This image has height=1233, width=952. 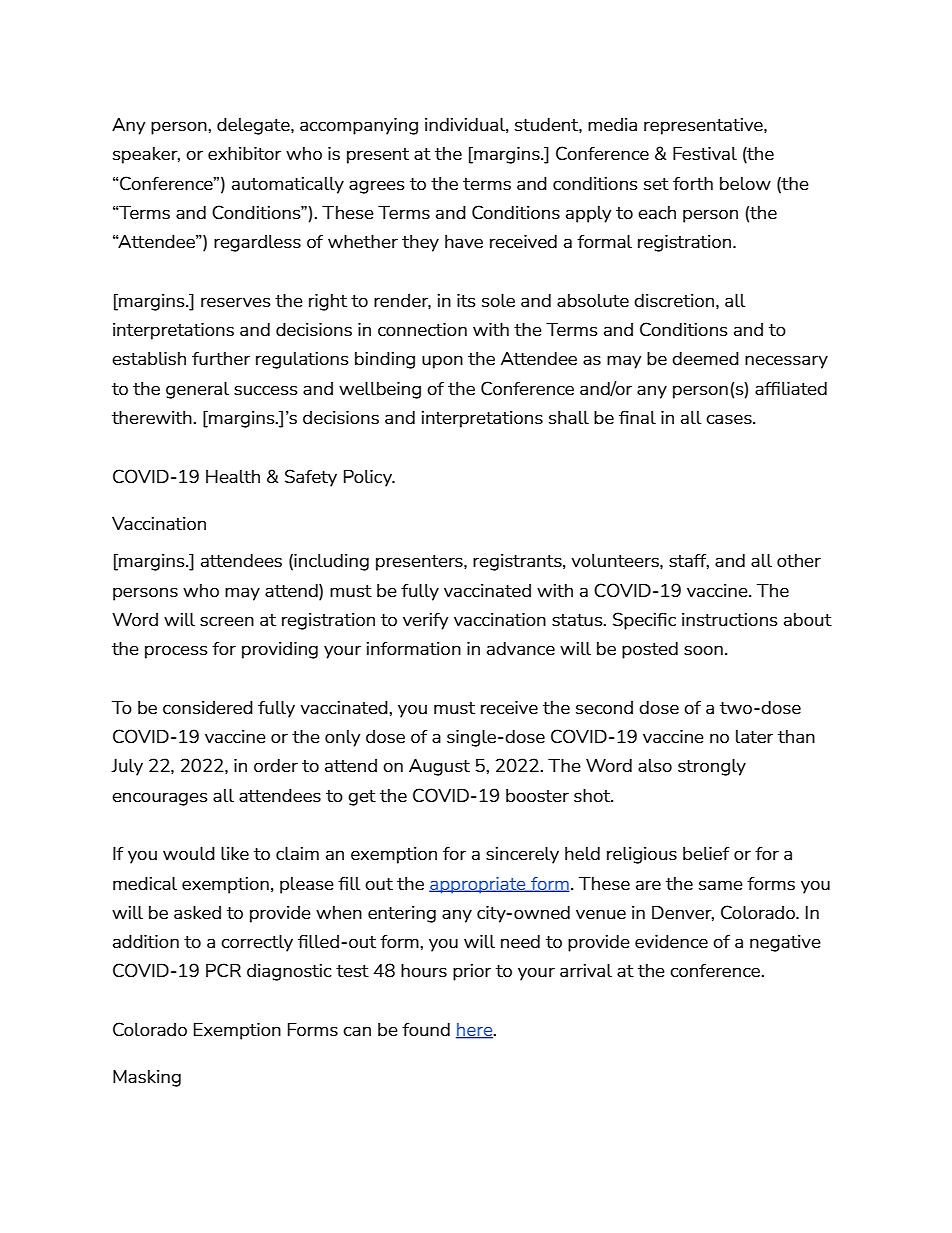 What do you see at coordinates (147, 1078) in the image?
I see `Masking` at bounding box center [147, 1078].
